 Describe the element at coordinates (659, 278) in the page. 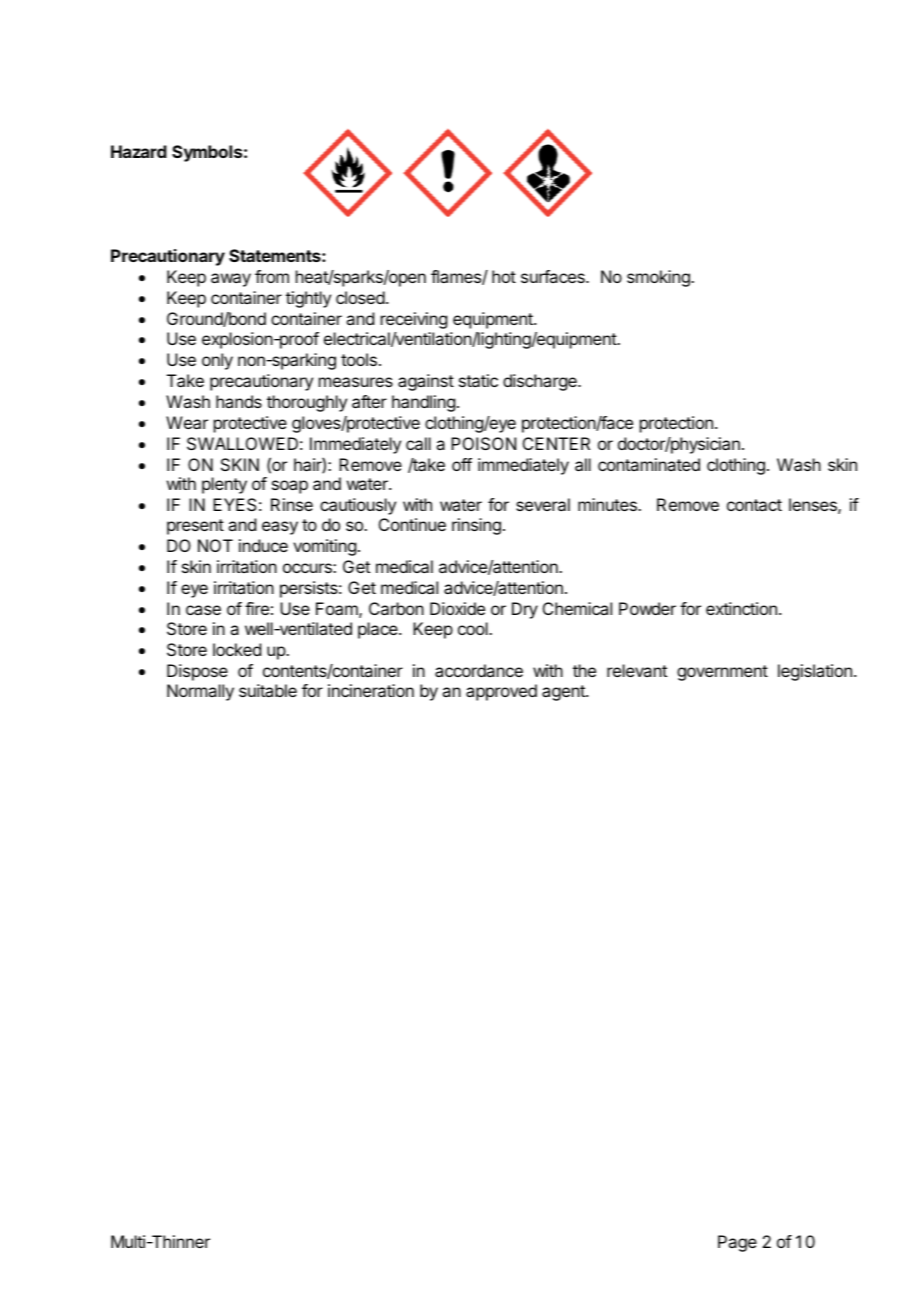

I see `smoking` at that location.
